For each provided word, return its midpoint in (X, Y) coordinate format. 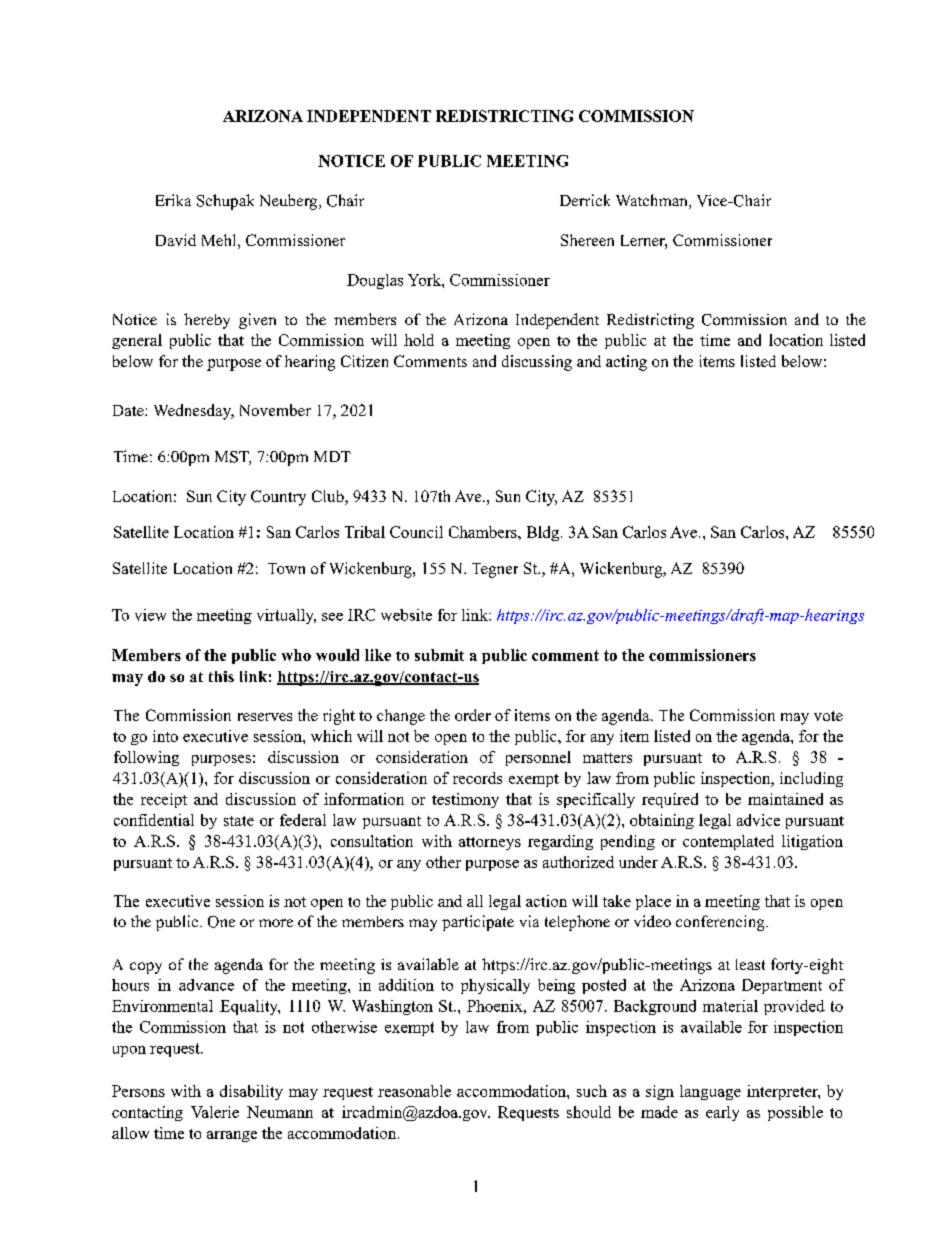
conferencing (720, 923)
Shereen (587, 240)
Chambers (484, 532)
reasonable (414, 1091)
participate (478, 923)
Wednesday (193, 412)
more (276, 923)
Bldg (543, 533)
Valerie (215, 1112)
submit (439, 655)
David (176, 240)
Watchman (653, 201)
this (221, 676)
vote (828, 716)
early (722, 1113)
